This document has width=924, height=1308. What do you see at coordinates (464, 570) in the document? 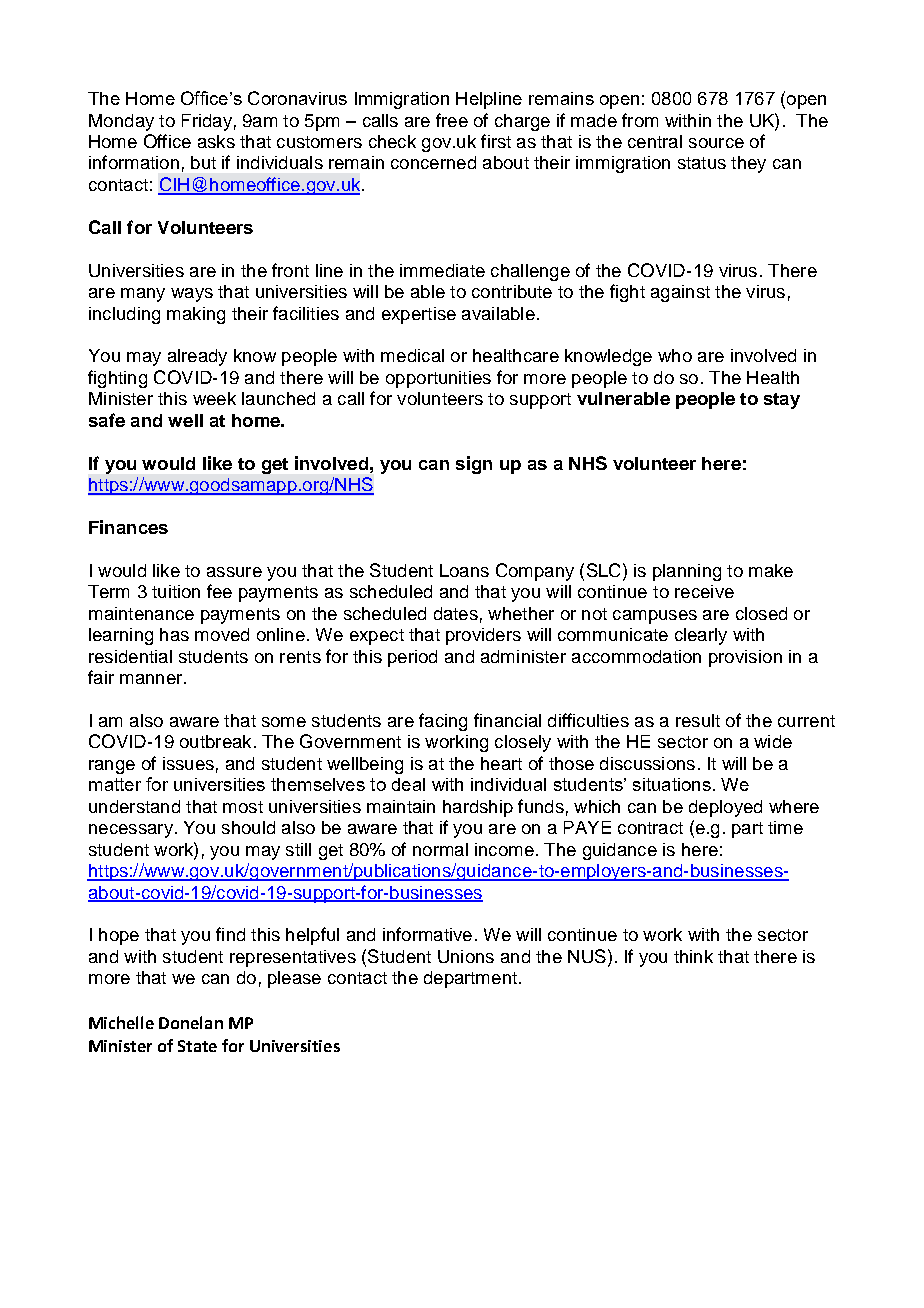
I see `Loans` at bounding box center [464, 570].
